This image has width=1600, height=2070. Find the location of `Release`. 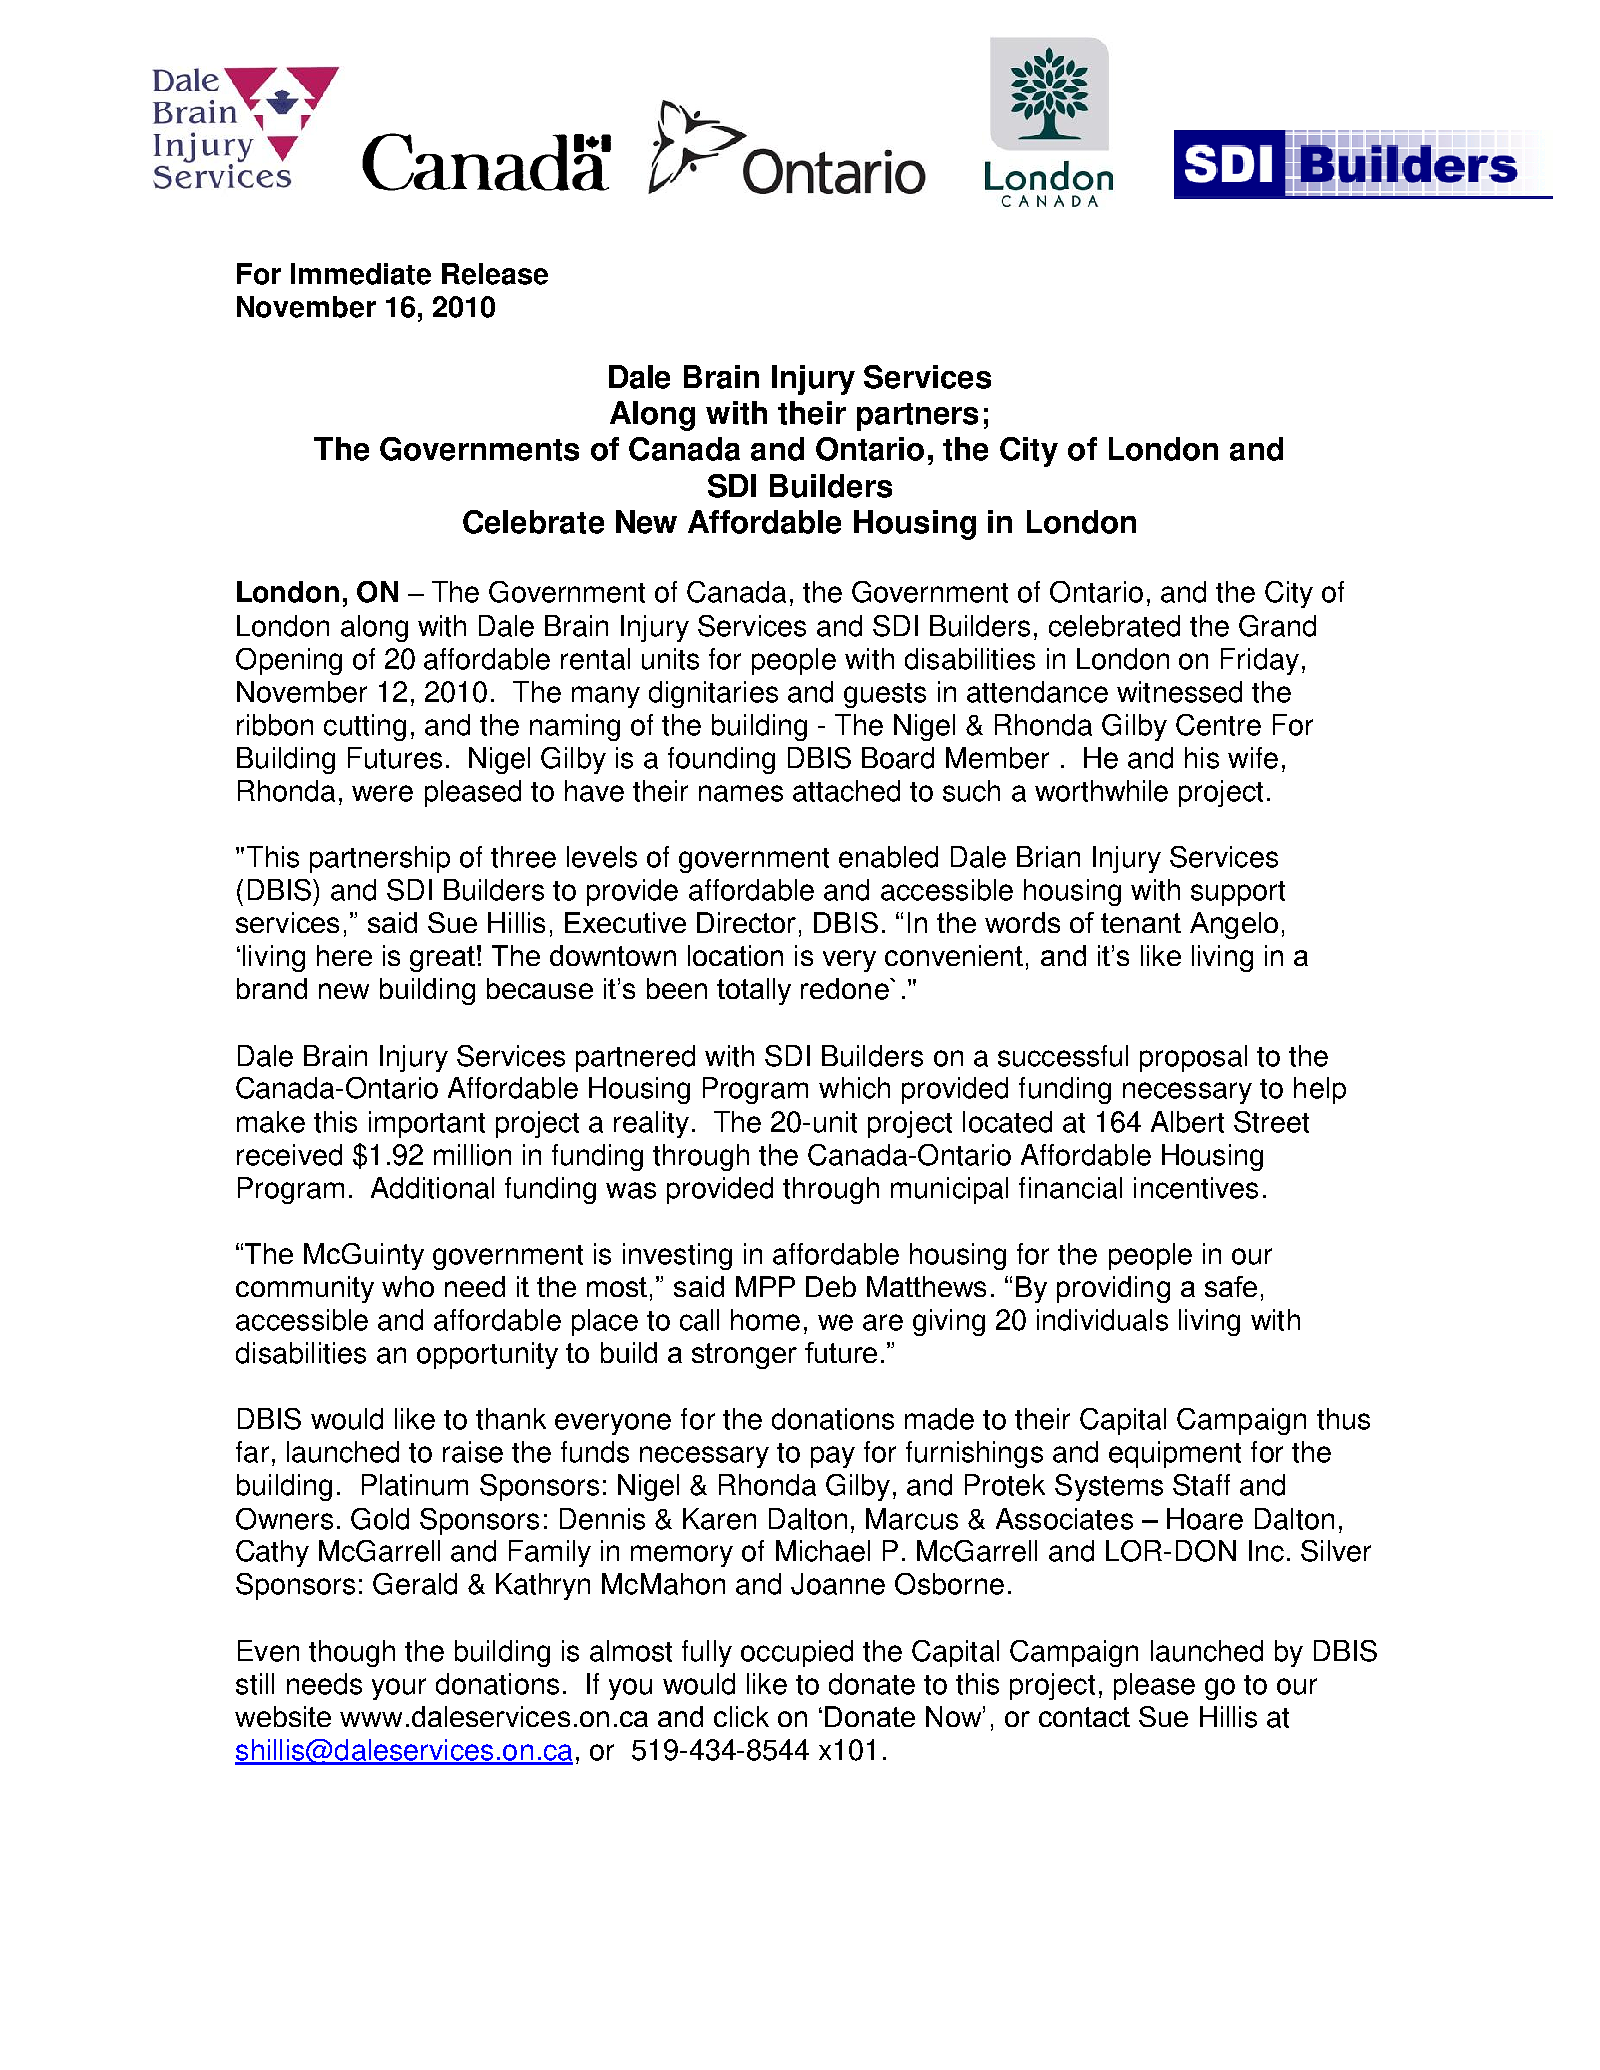

Release is located at coordinates (495, 274).
